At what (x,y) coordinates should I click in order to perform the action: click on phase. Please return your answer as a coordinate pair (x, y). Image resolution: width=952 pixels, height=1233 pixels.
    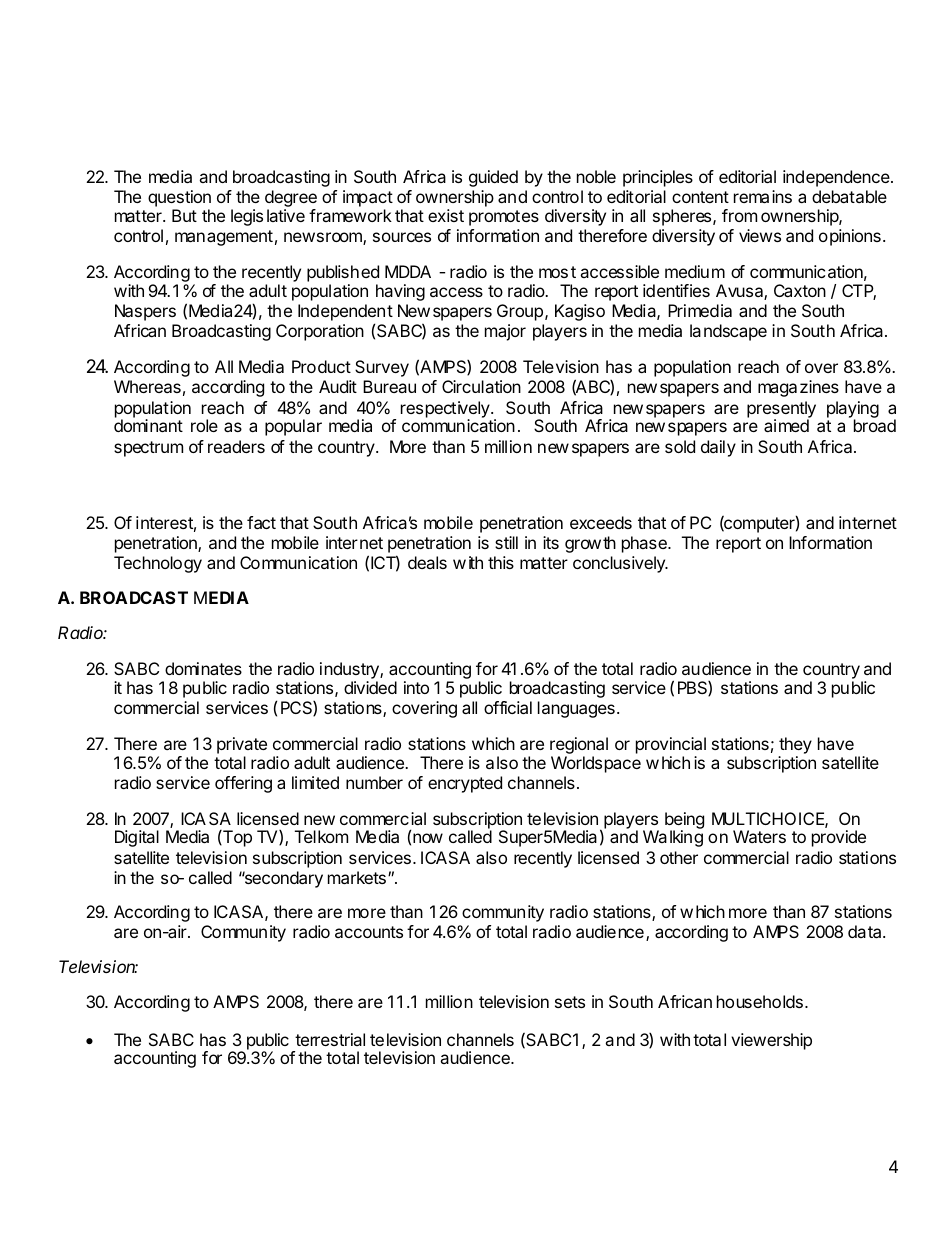
    Looking at the image, I should click on (645, 544).
